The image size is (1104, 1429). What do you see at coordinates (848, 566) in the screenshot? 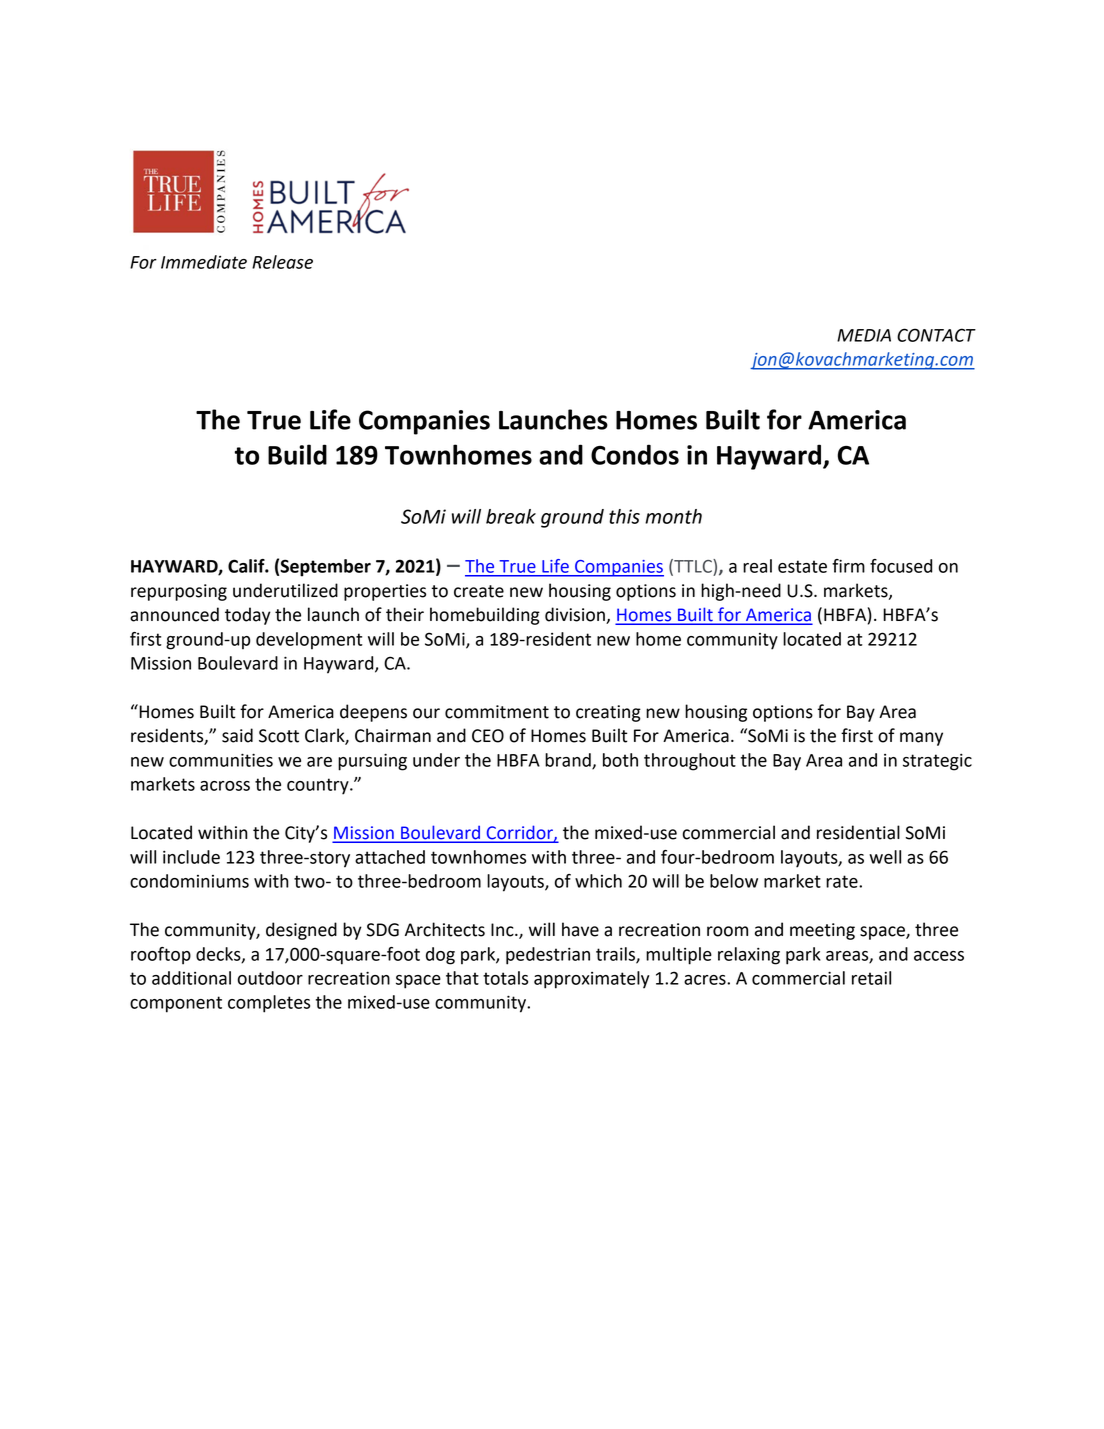
I see `firm` at bounding box center [848, 566].
